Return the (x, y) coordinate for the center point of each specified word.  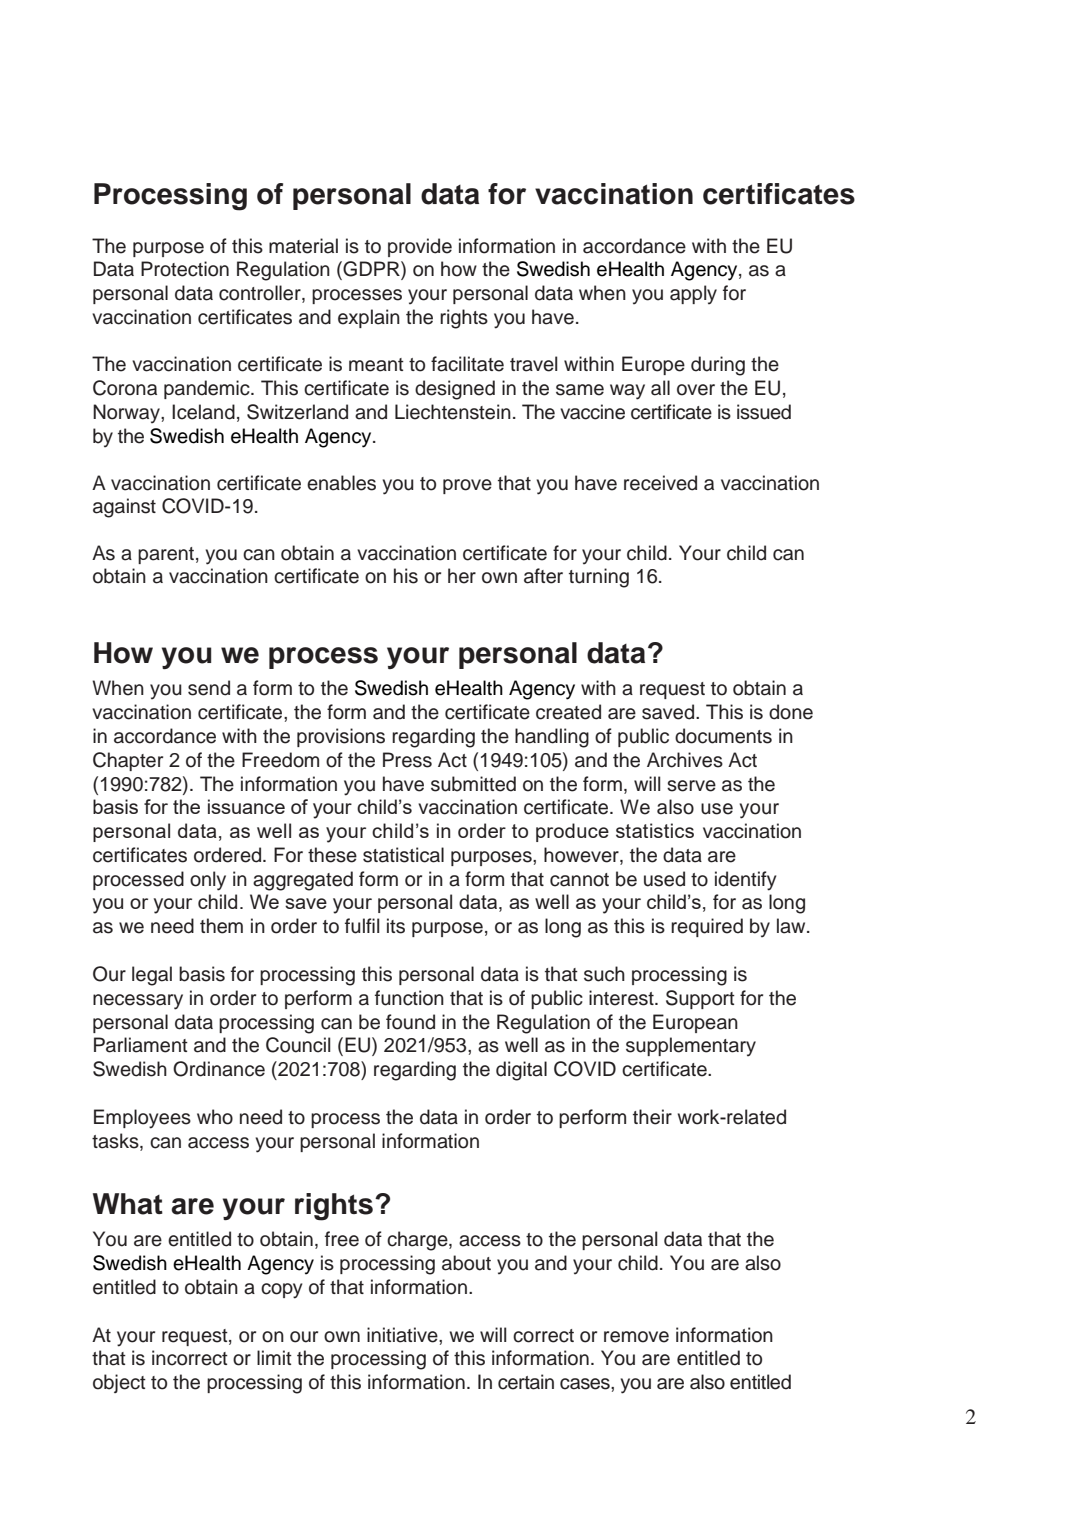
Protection (185, 269)
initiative (403, 1335)
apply (693, 295)
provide (420, 247)
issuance (246, 806)
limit (274, 1357)
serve (691, 786)
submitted (473, 784)
